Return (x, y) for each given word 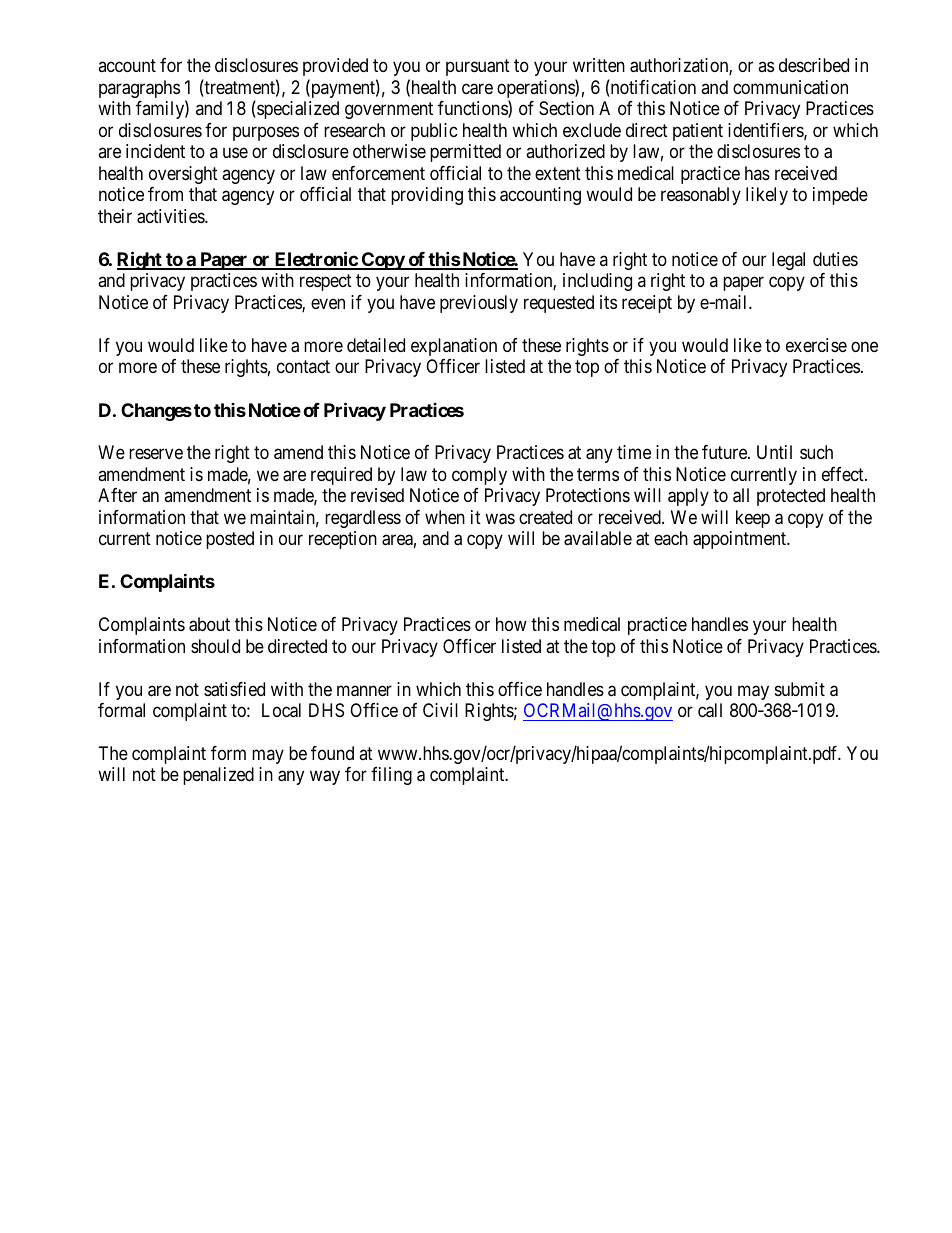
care (477, 89)
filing (391, 776)
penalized (218, 776)
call (710, 710)
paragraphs (139, 89)
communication (790, 87)
